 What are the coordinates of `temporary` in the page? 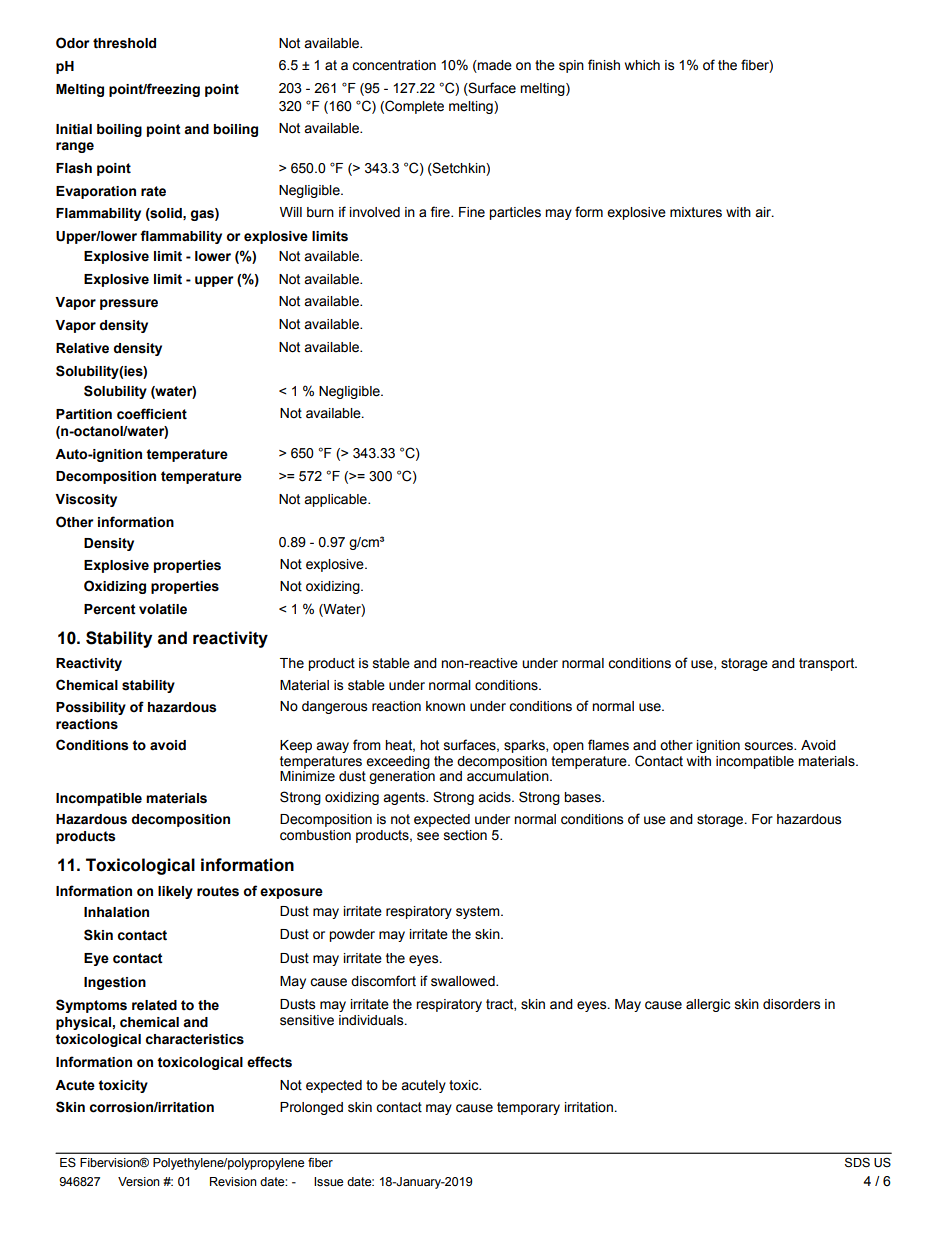 It's located at (528, 1108).
